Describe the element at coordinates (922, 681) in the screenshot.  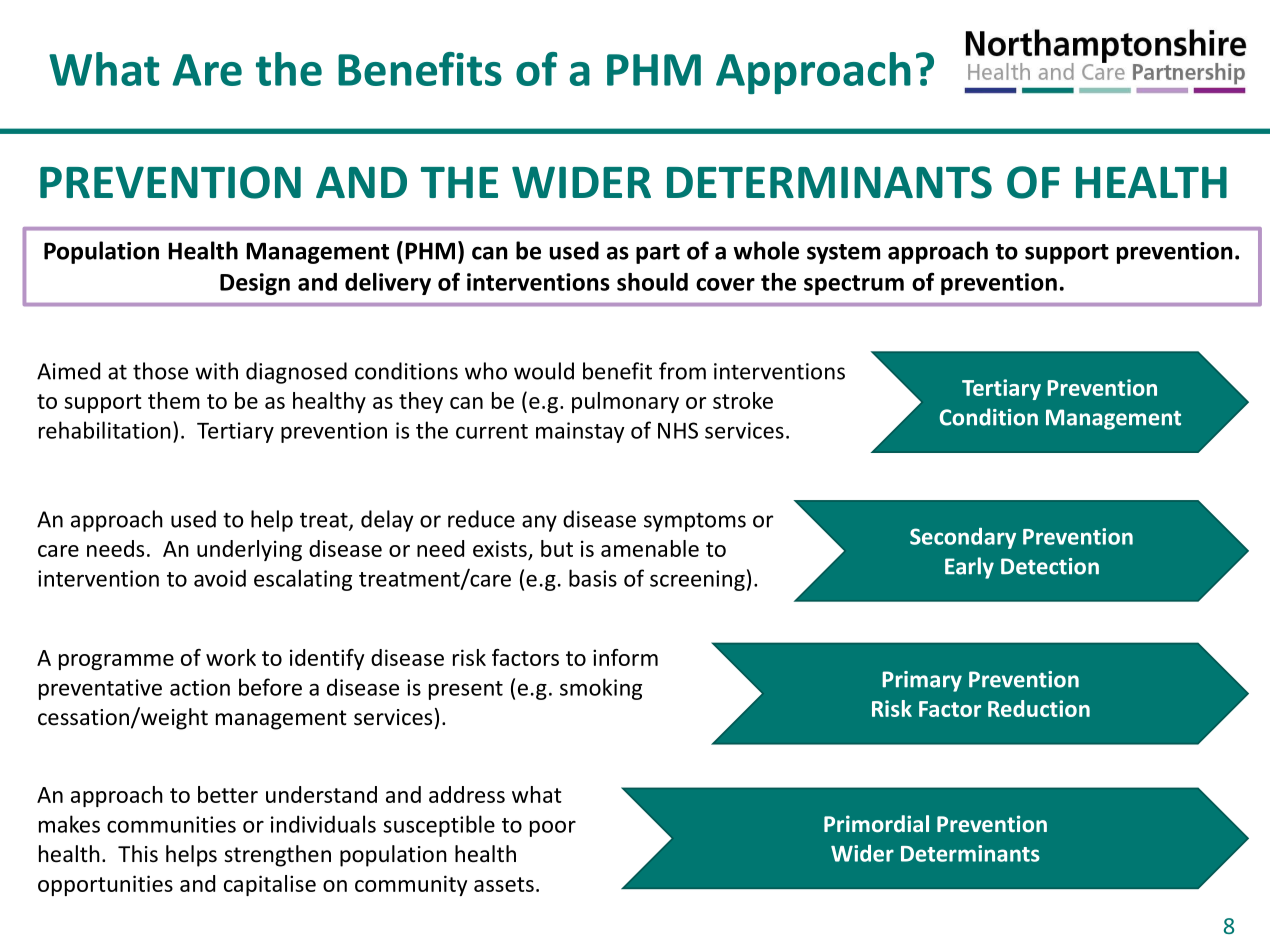
I see `Primary` at that location.
